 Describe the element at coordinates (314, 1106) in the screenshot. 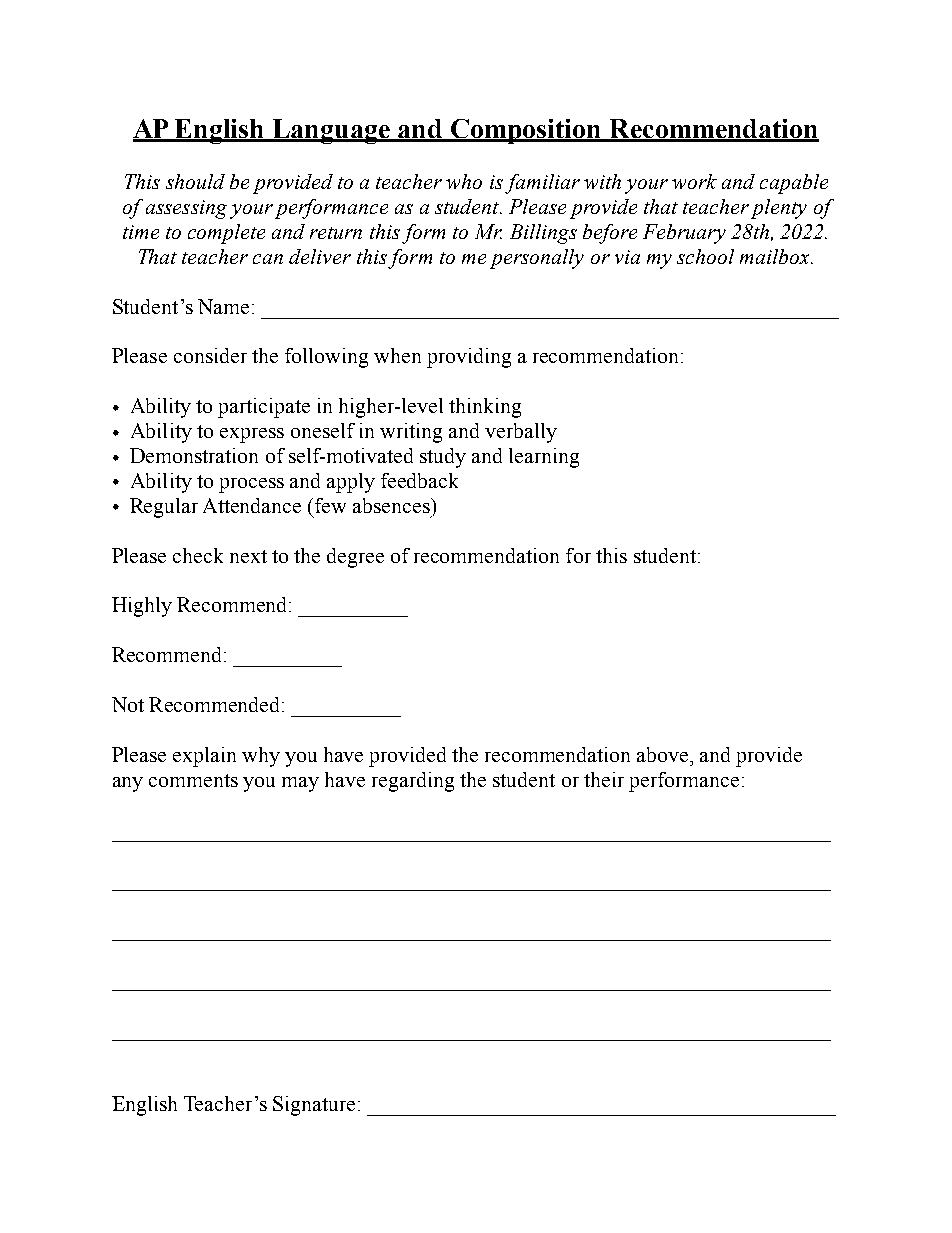

I see `Signature` at that location.
